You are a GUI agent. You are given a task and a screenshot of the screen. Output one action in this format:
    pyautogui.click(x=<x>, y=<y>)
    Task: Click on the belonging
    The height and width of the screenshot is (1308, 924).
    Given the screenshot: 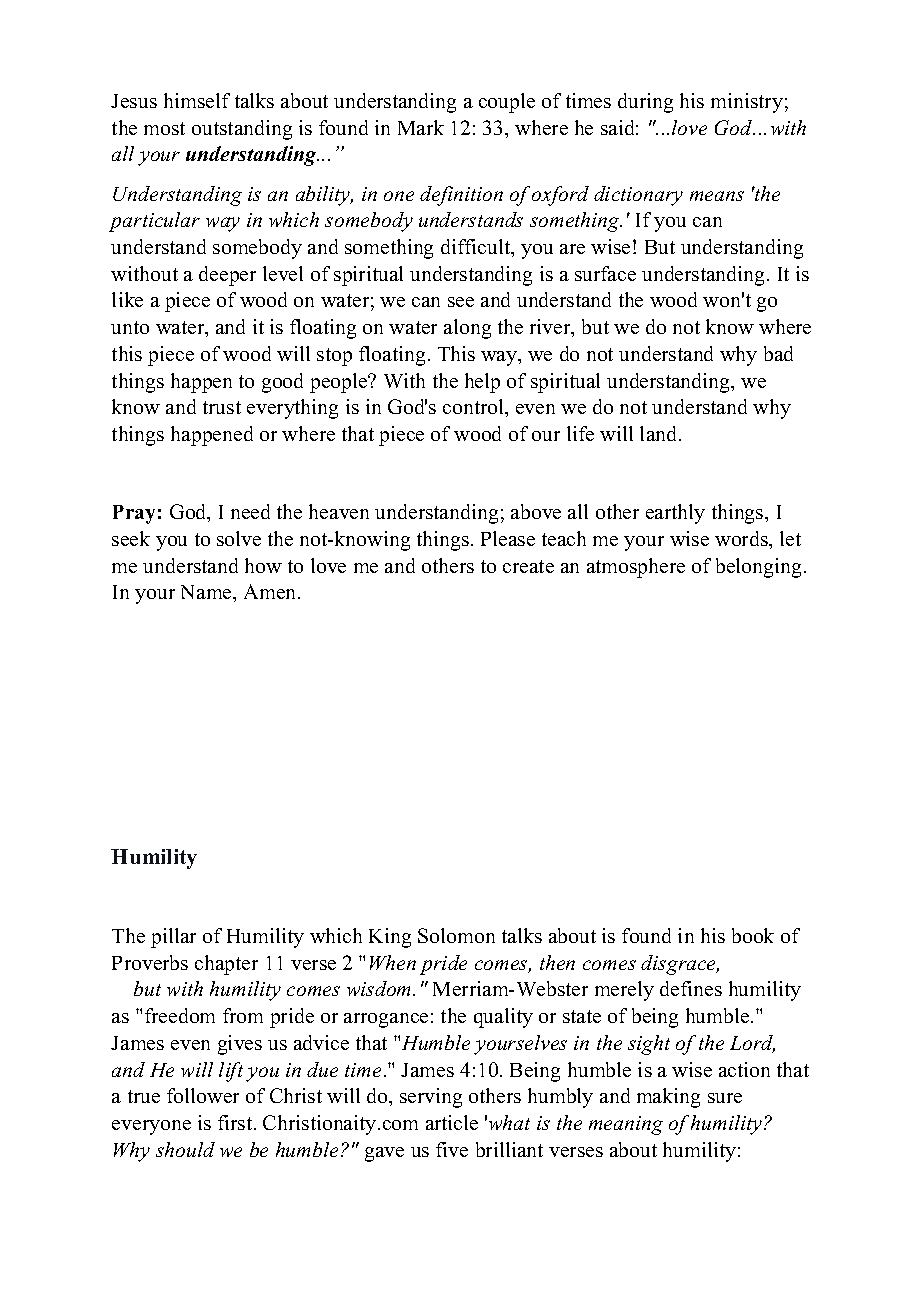 What is the action you would take?
    pyautogui.click(x=758, y=568)
